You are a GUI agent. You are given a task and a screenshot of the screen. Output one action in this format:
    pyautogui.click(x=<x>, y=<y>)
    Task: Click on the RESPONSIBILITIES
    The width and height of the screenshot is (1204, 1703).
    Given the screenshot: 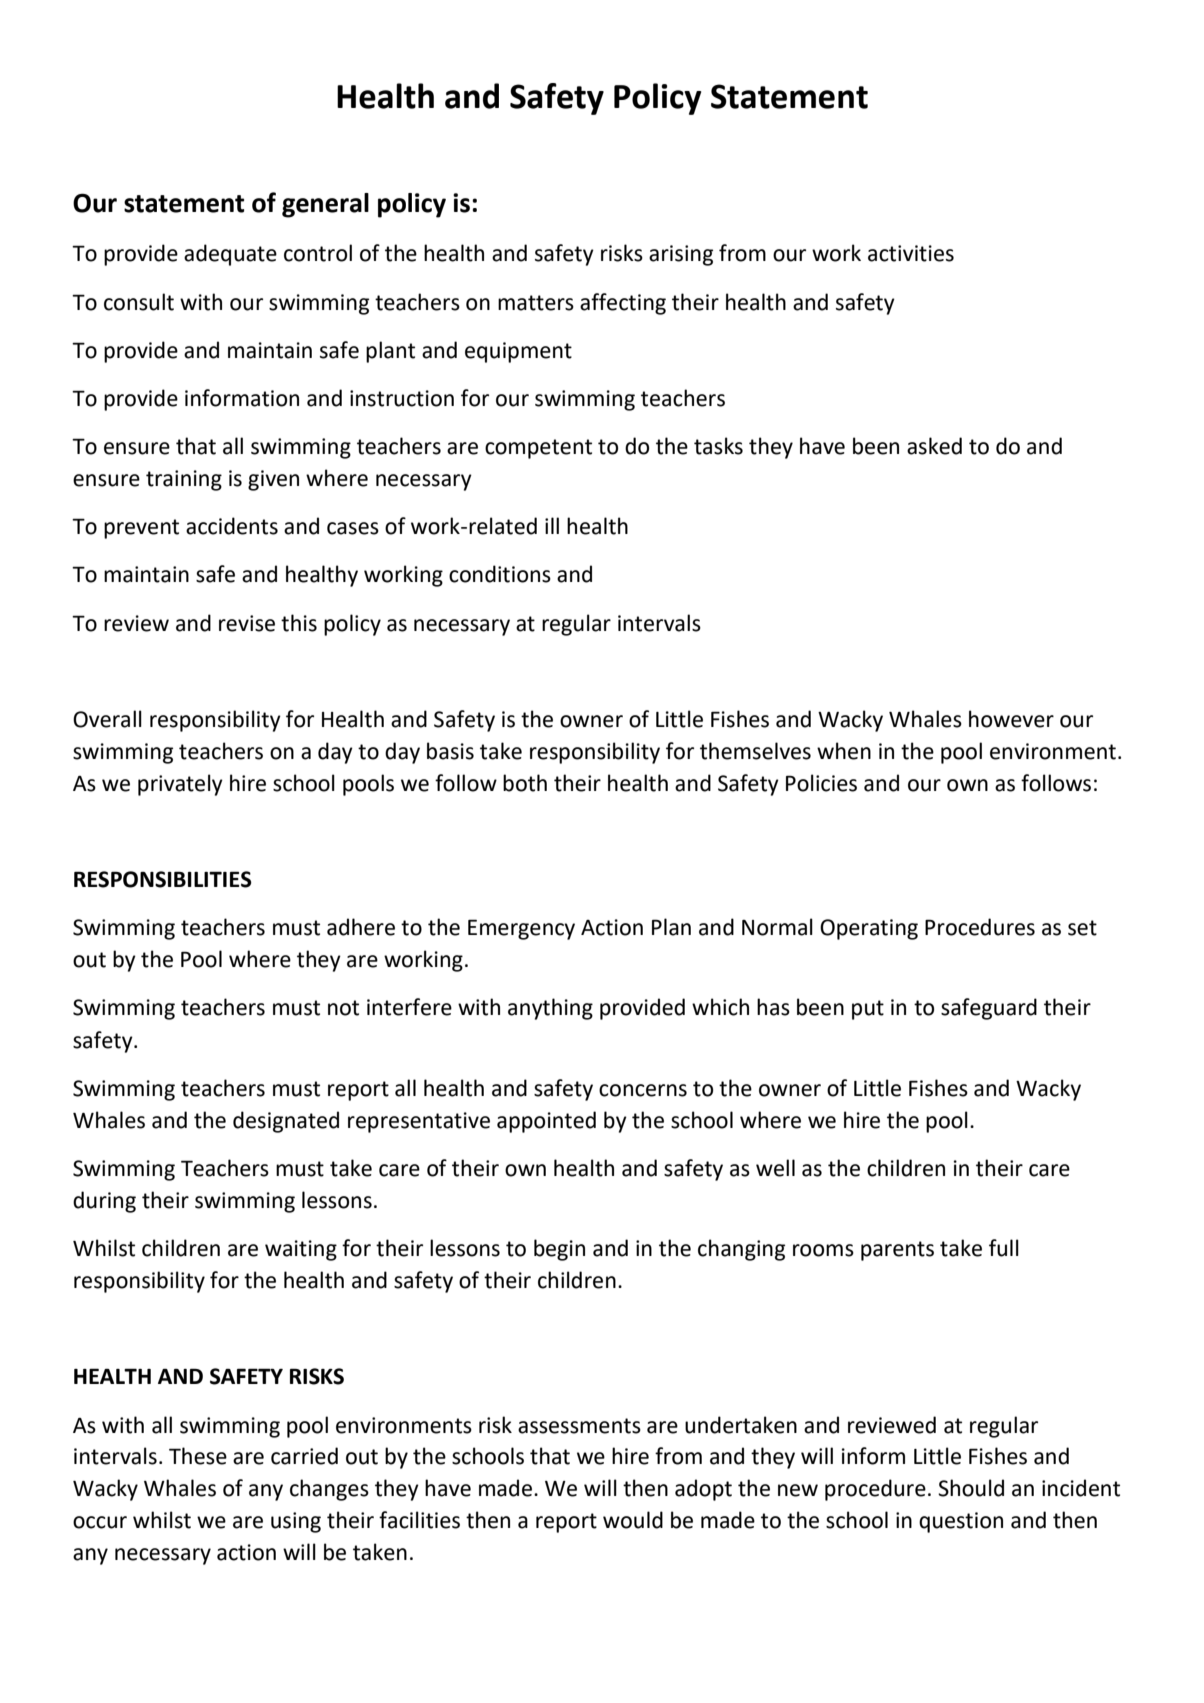 What is the action you would take?
    pyautogui.click(x=163, y=879)
